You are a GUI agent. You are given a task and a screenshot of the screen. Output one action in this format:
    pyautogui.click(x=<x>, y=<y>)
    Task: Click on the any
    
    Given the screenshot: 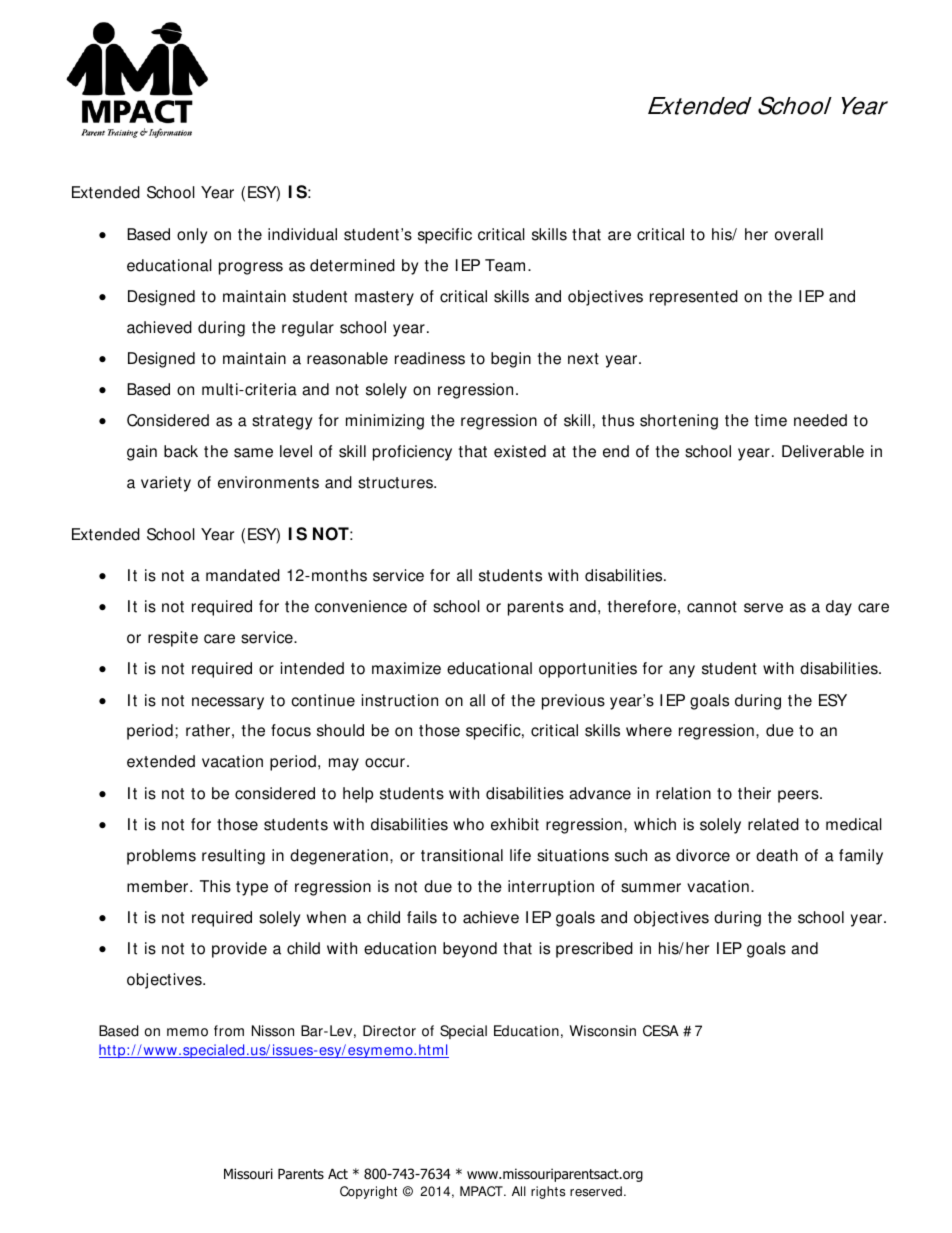 What is the action you would take?
    pyautogui.click(x=682, y=671)
